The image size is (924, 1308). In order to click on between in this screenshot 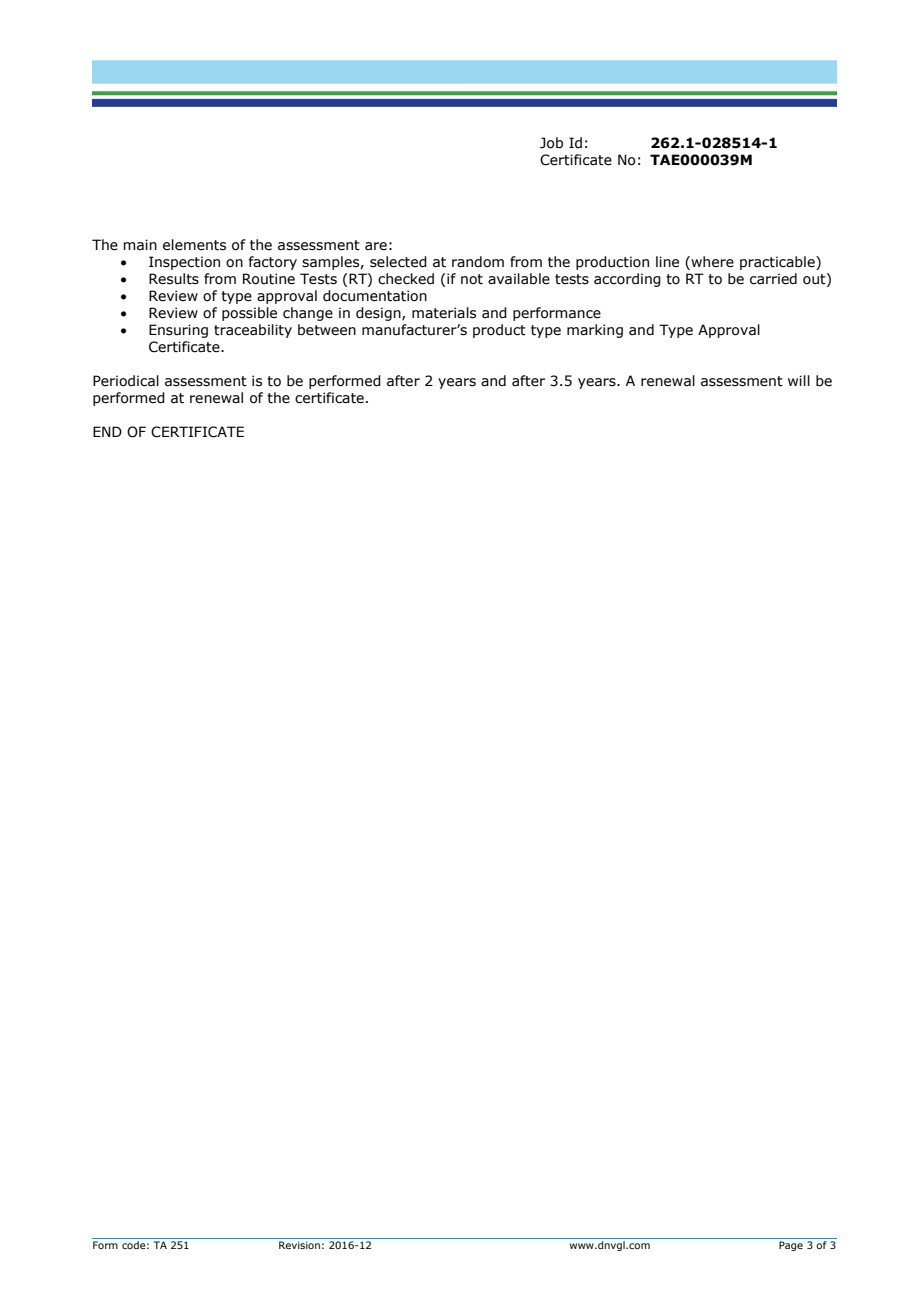, I will do `click(327, 330)`.
